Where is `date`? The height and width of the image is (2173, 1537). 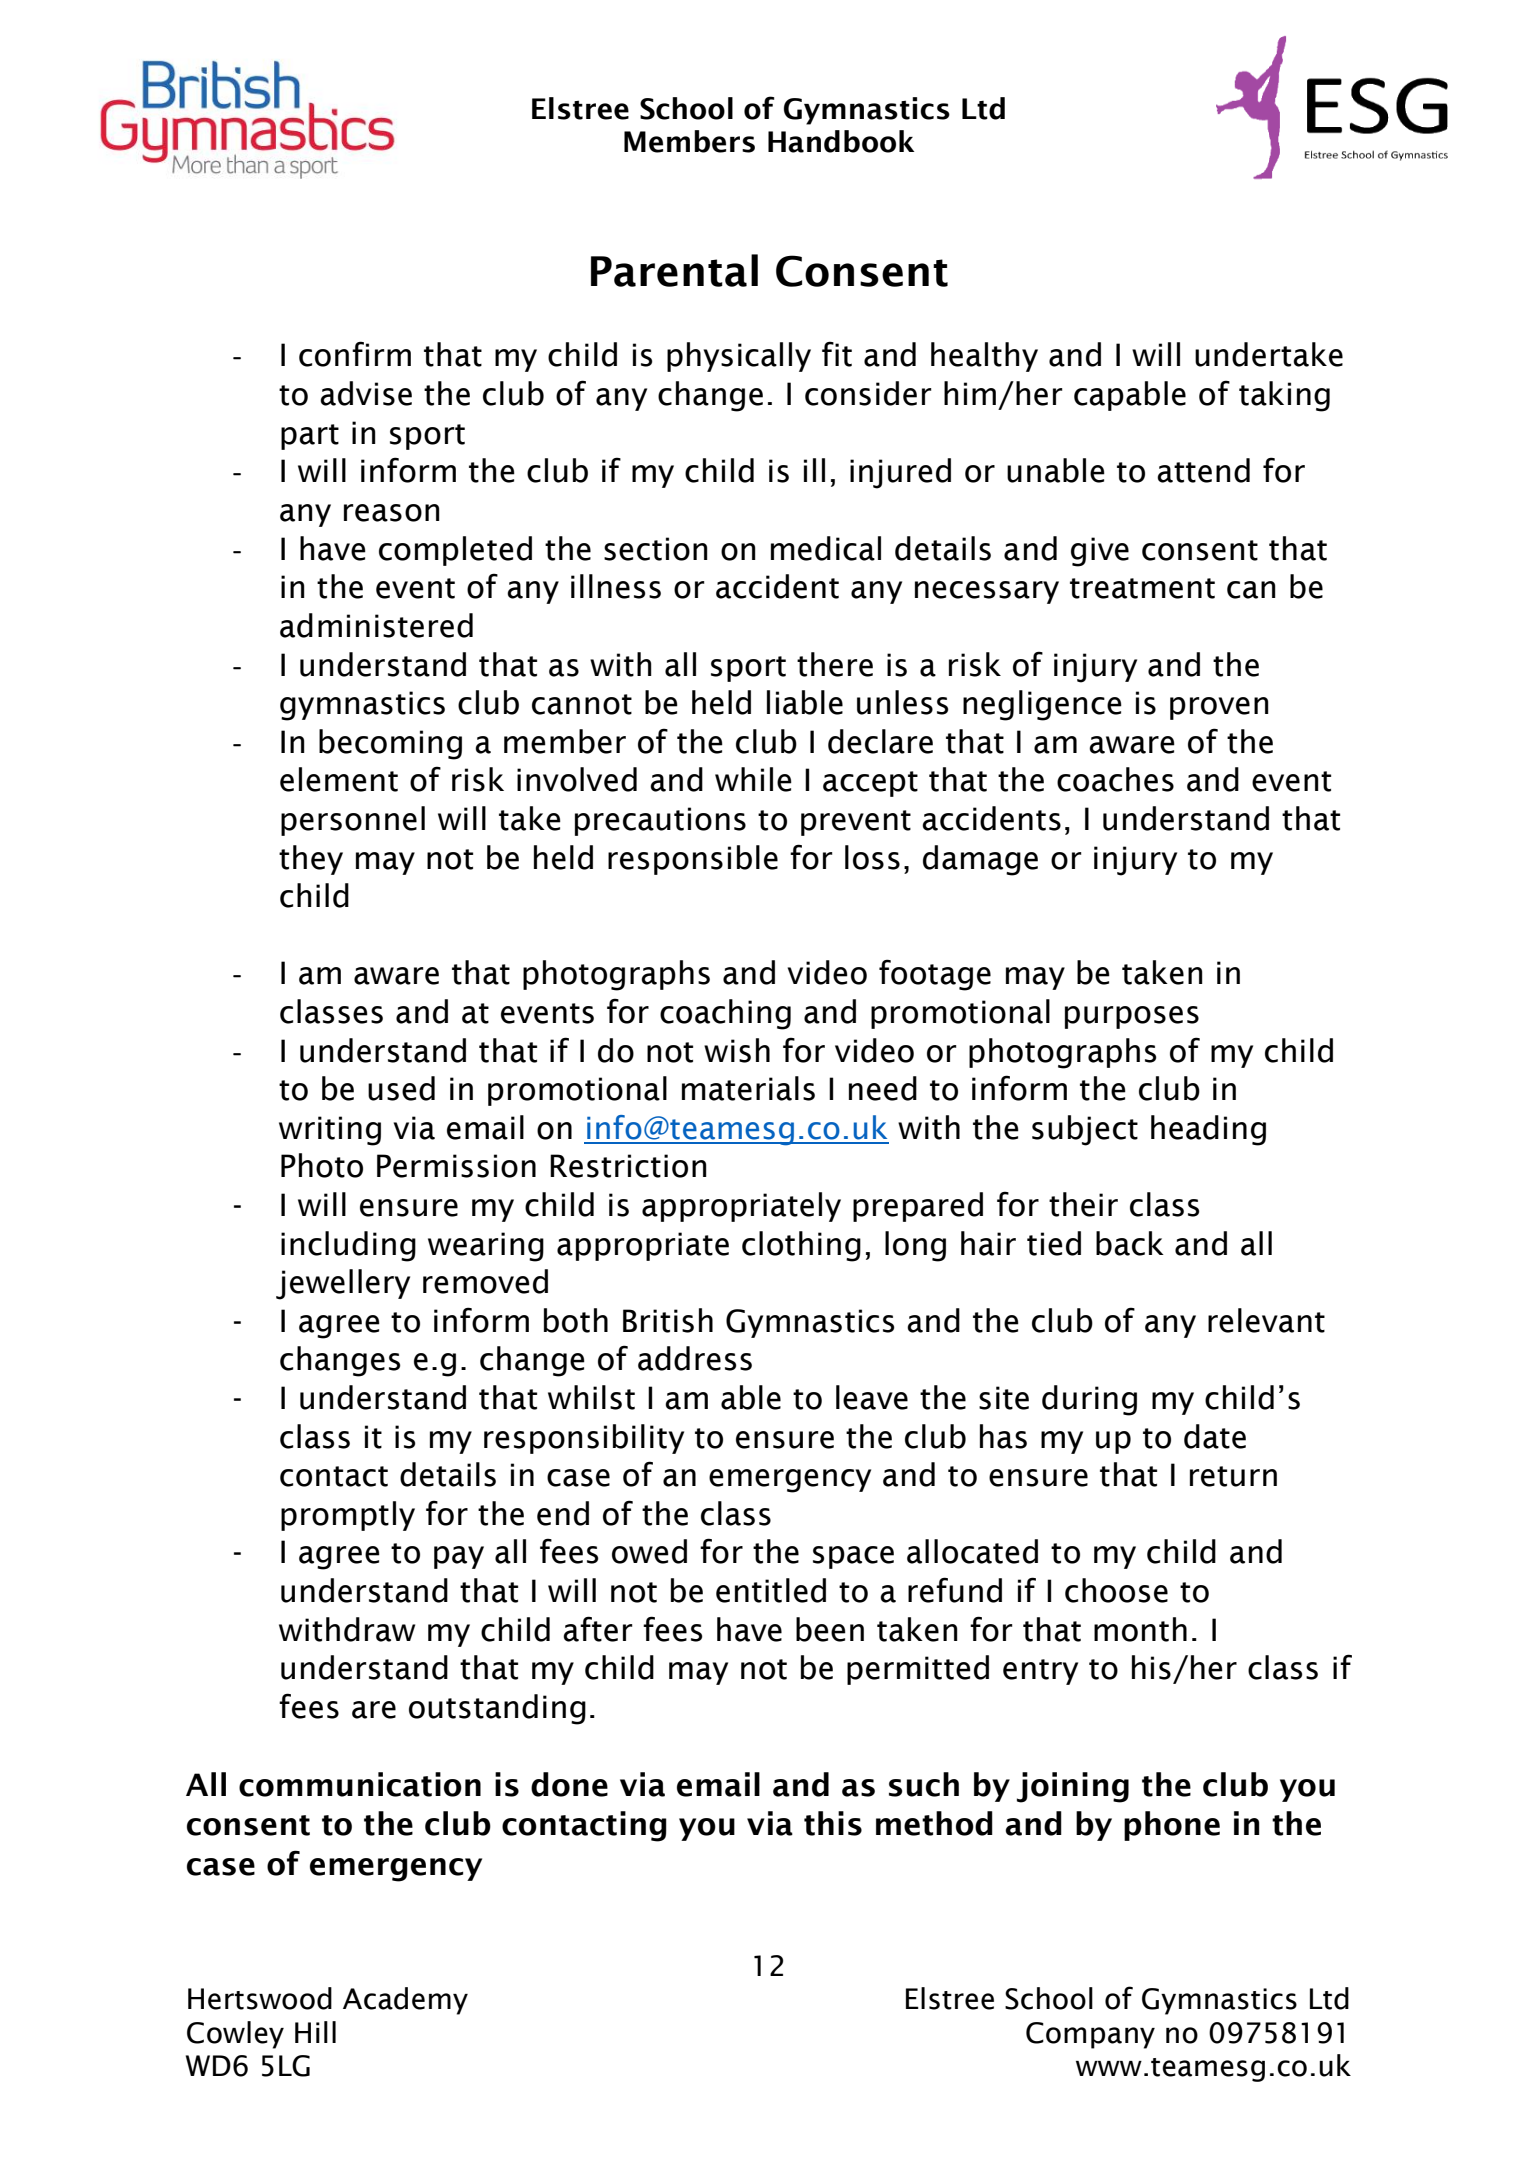
date is located at coordinates (1215, 1436).
